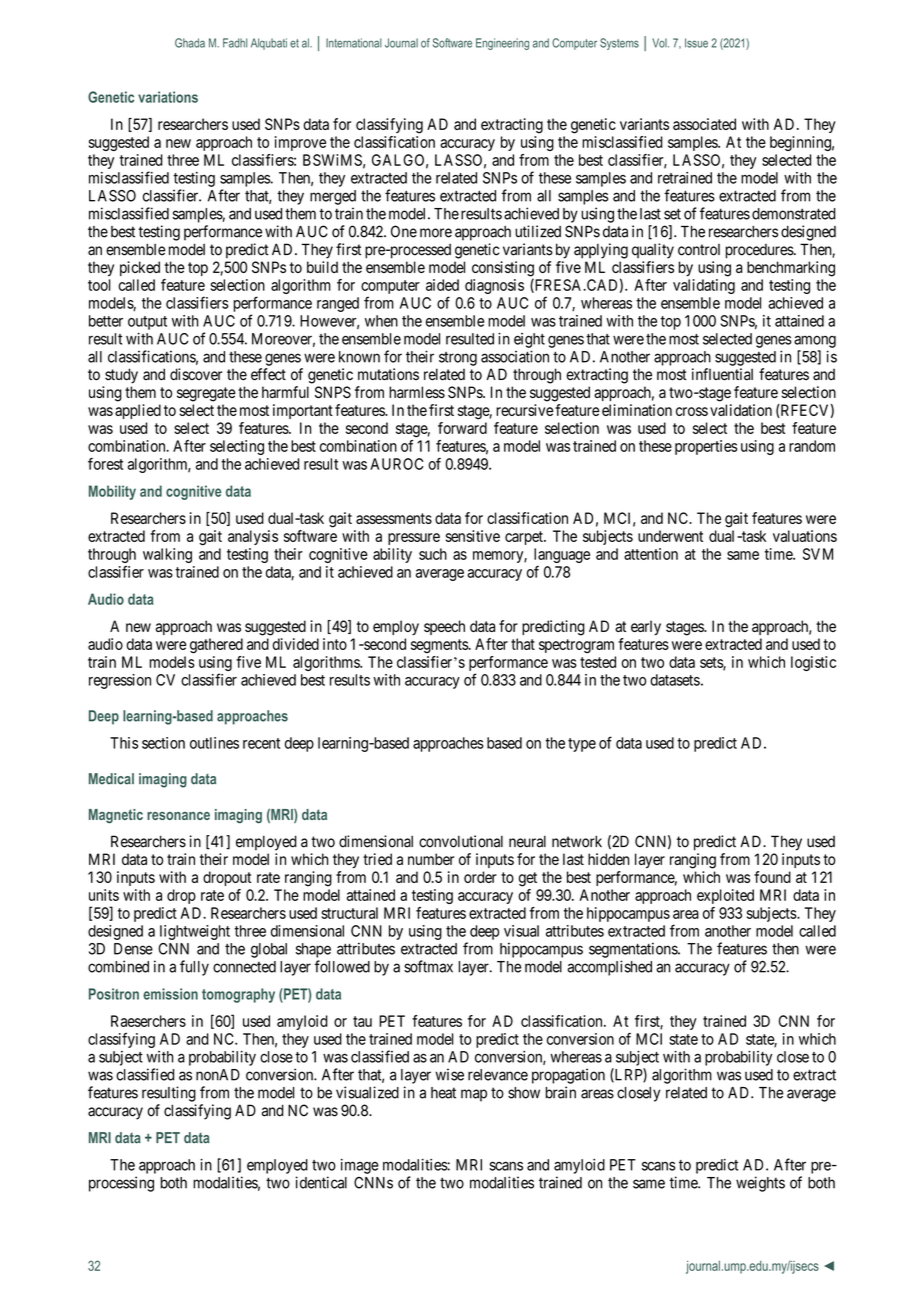 The height and width of the screenshot is (1309, 924). What do you see at coordinates (178, 816) in the screenshot?
I see `resonance` at bounding box center [178, 816].
